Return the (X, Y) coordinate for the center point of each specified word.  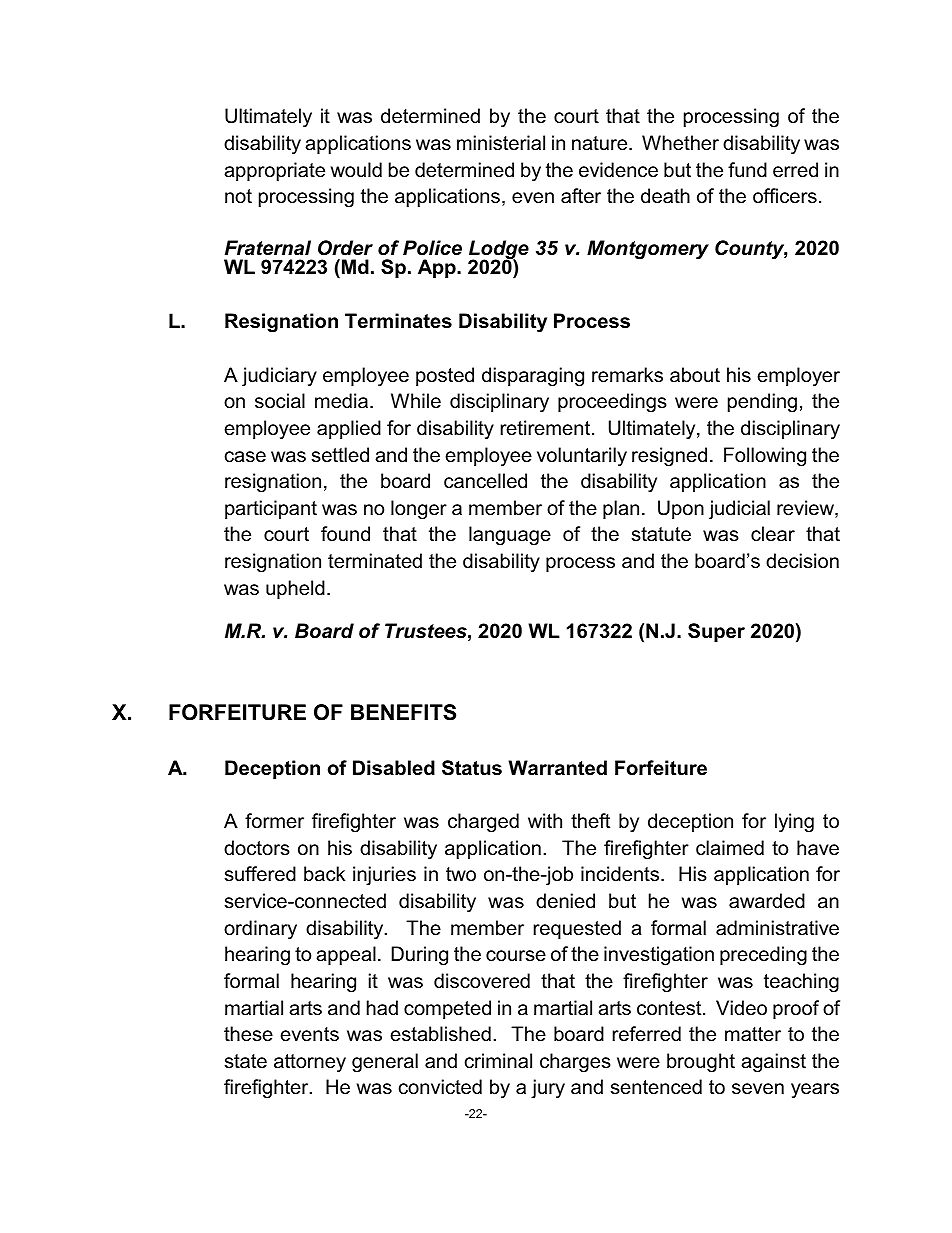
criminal (498, 1061)
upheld (295, 589)
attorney (310, 1063)
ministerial (501, 142)
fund (747, 169)
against (773, 1063)
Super (716, 632)
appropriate (274, 171)
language (510, 536)
